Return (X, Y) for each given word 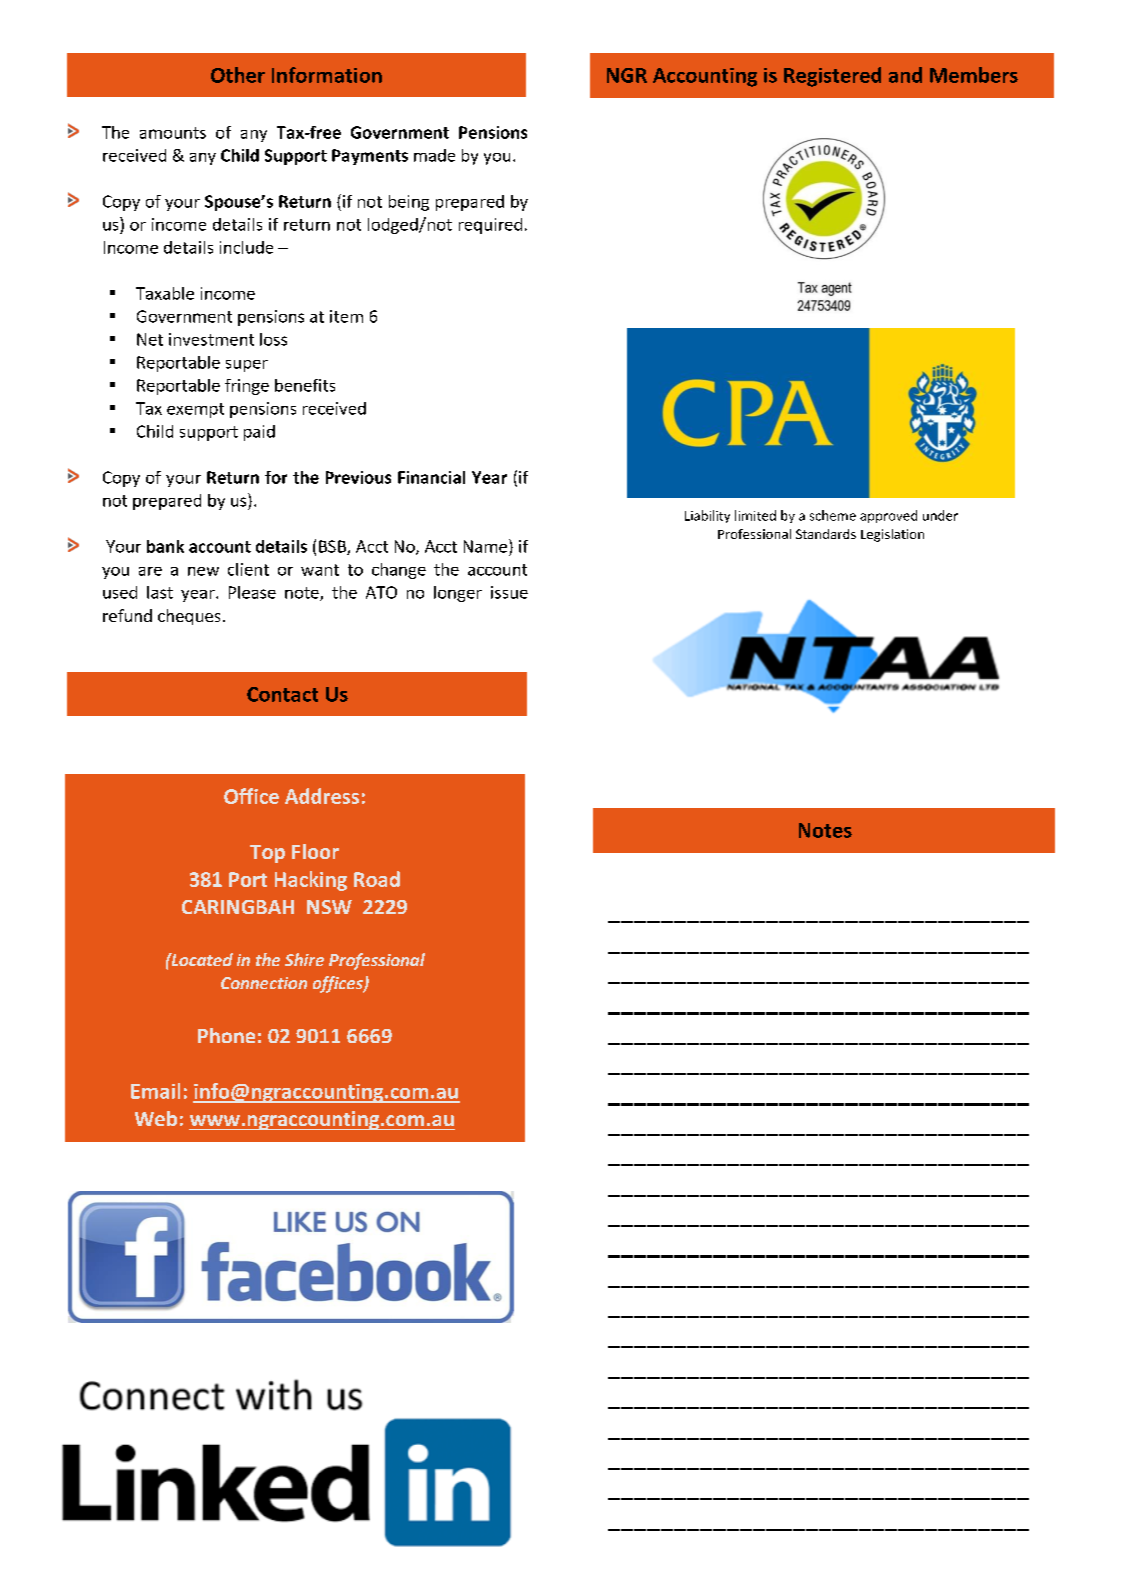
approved (888, 516)
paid (259, 433)
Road (377, 879)
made (434, 155)
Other (238, 75)
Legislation (892, 535)
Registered (832, 77)
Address (322, 796)
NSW (329, 907)
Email (155, 1091)
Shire (304, 959)
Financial (431, 477)
